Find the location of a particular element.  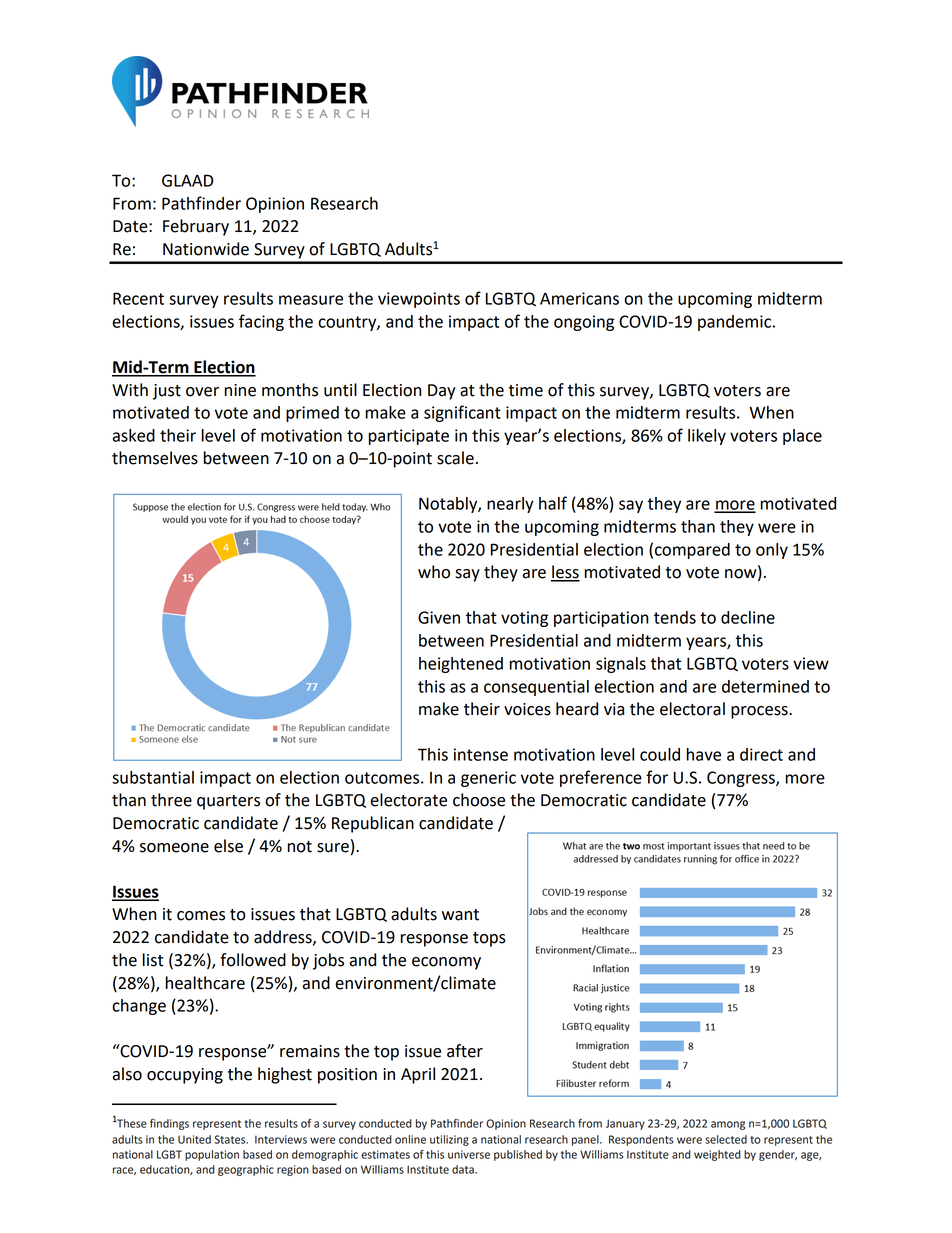

February is located at coordinates (196, 227).
